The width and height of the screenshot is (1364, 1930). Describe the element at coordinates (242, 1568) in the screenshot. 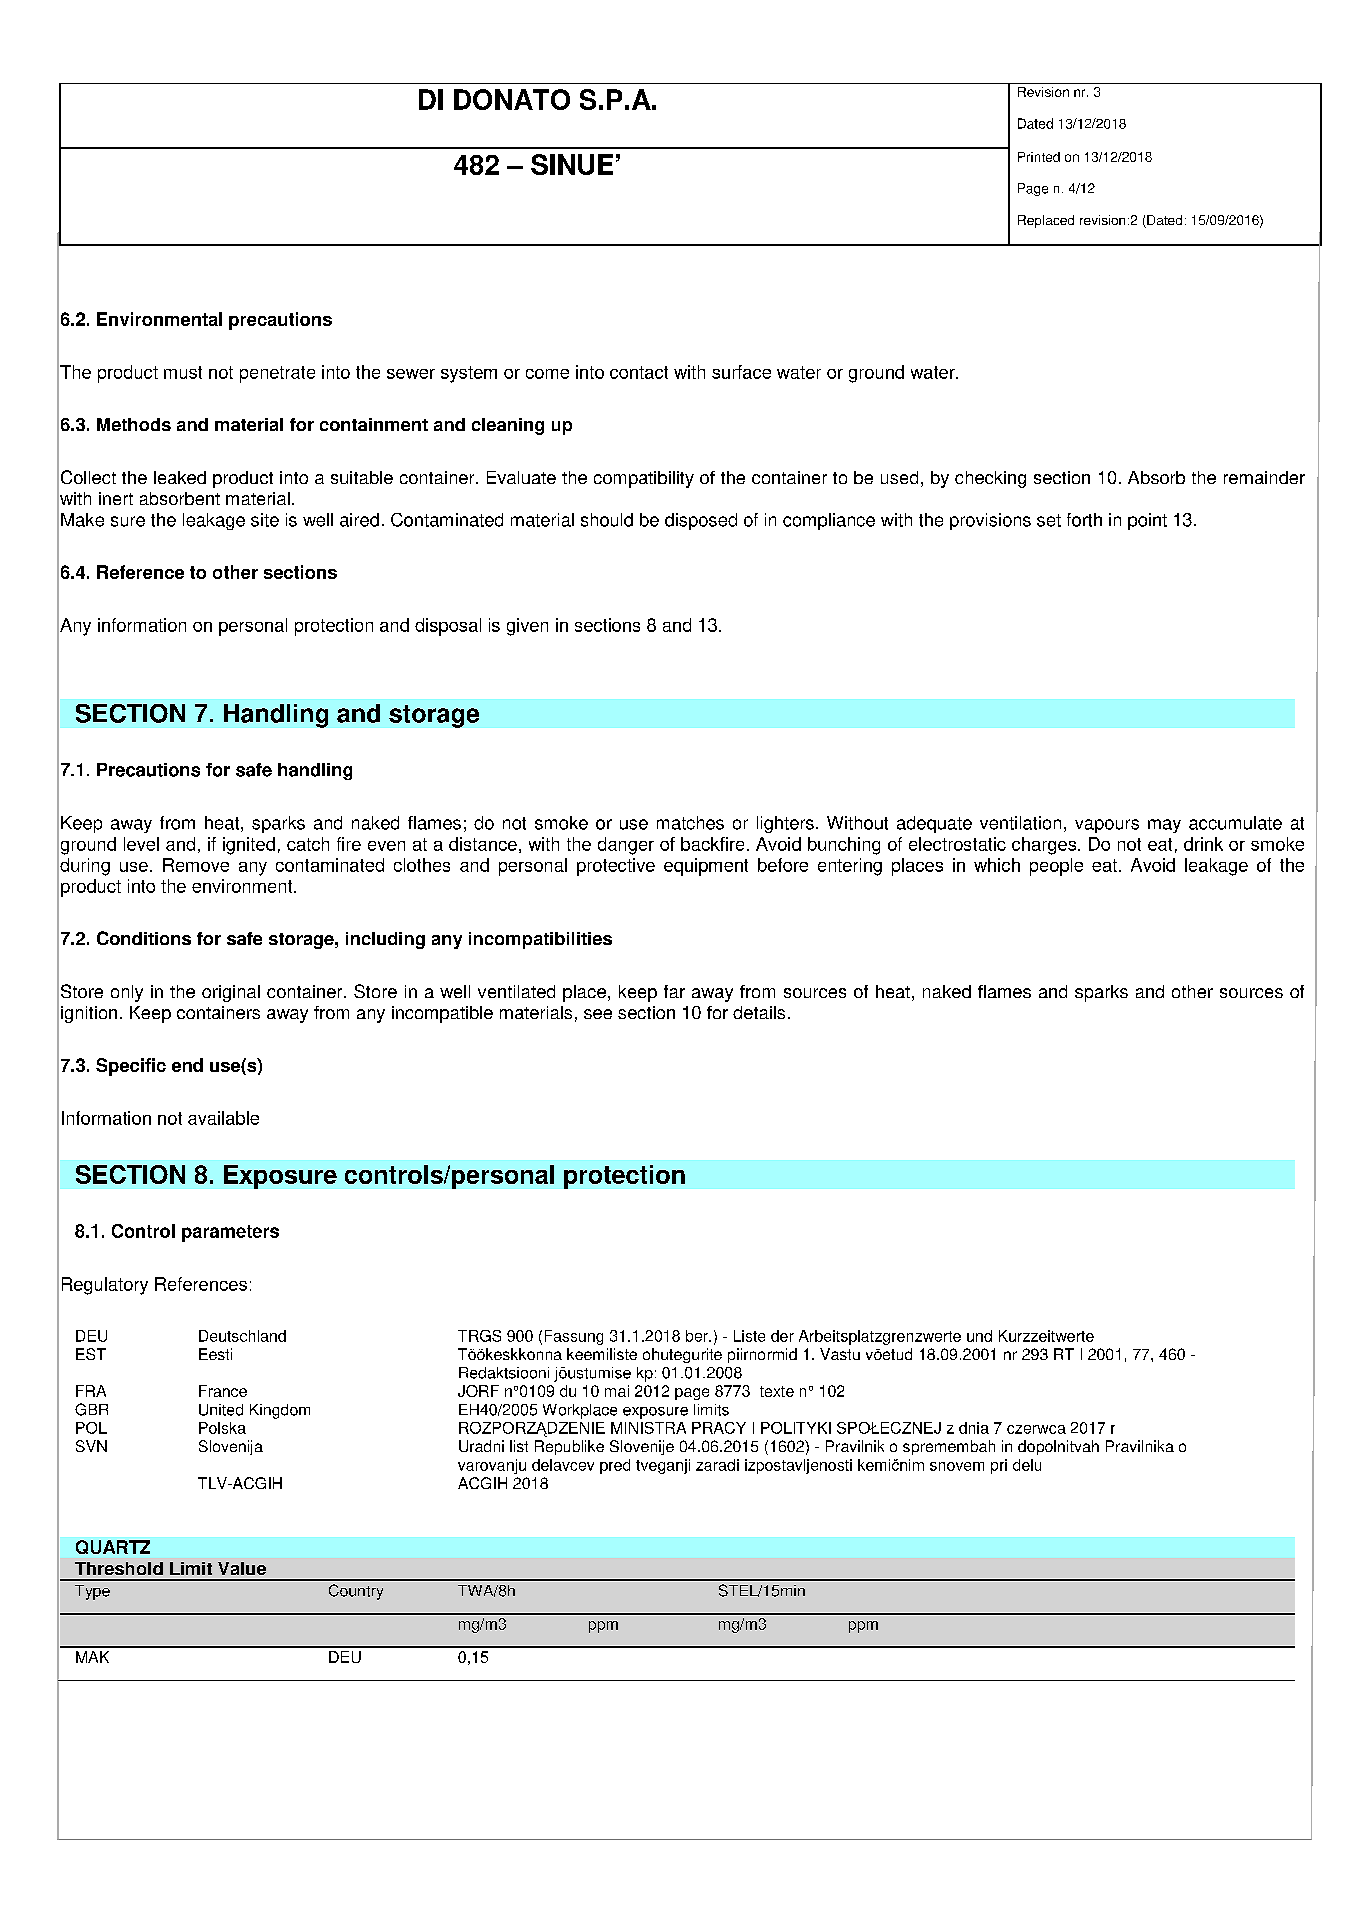

I see `Value` at that location.
